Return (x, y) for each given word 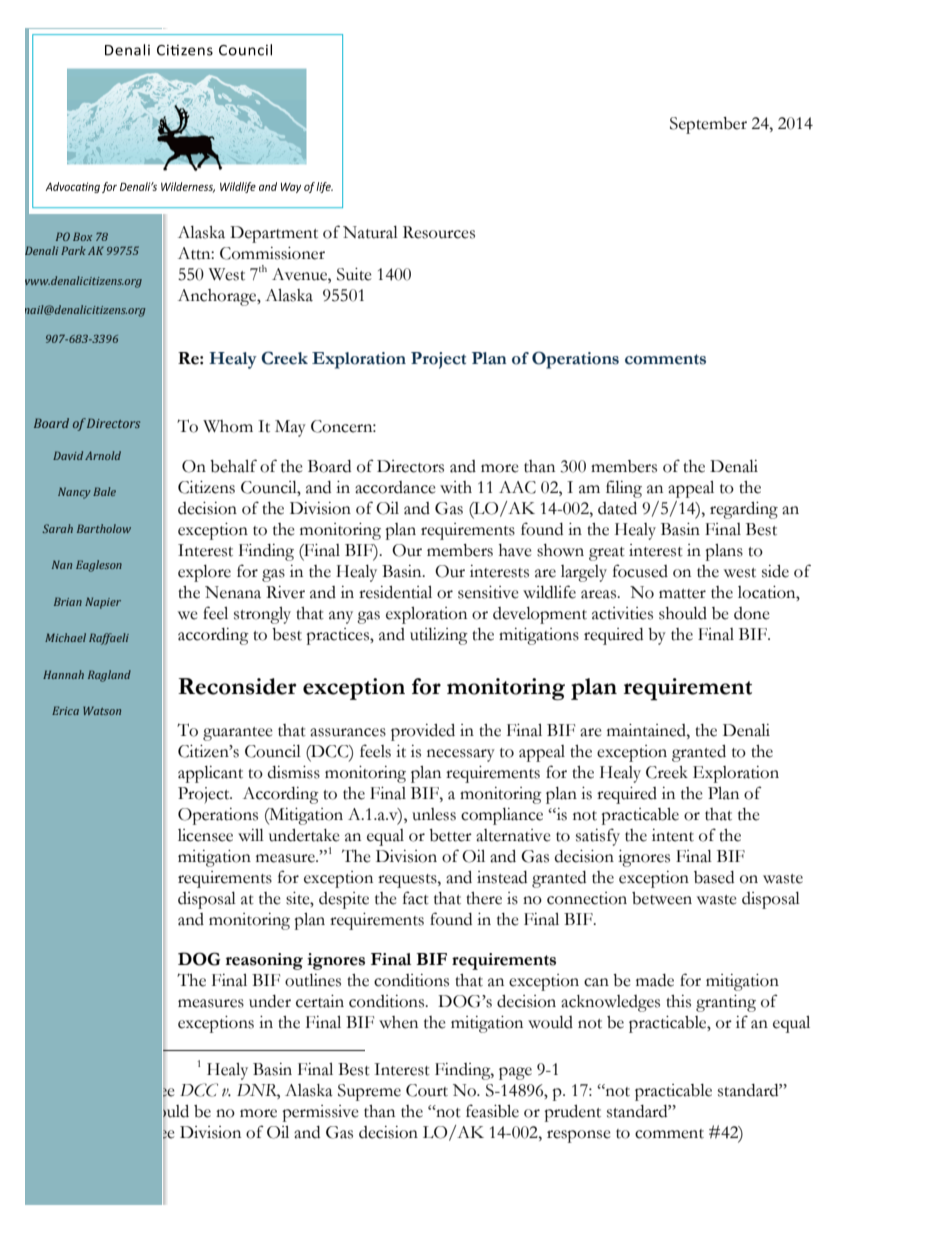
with (456, 487)
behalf (233, 466)
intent (673, 835)
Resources (439, 232)
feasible (492, 1111)
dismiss (294, 772)
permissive (320, 1113)
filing (624, 489)
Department (274, 234)
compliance (502, 816)
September (708, 125)
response (579, 1136)
